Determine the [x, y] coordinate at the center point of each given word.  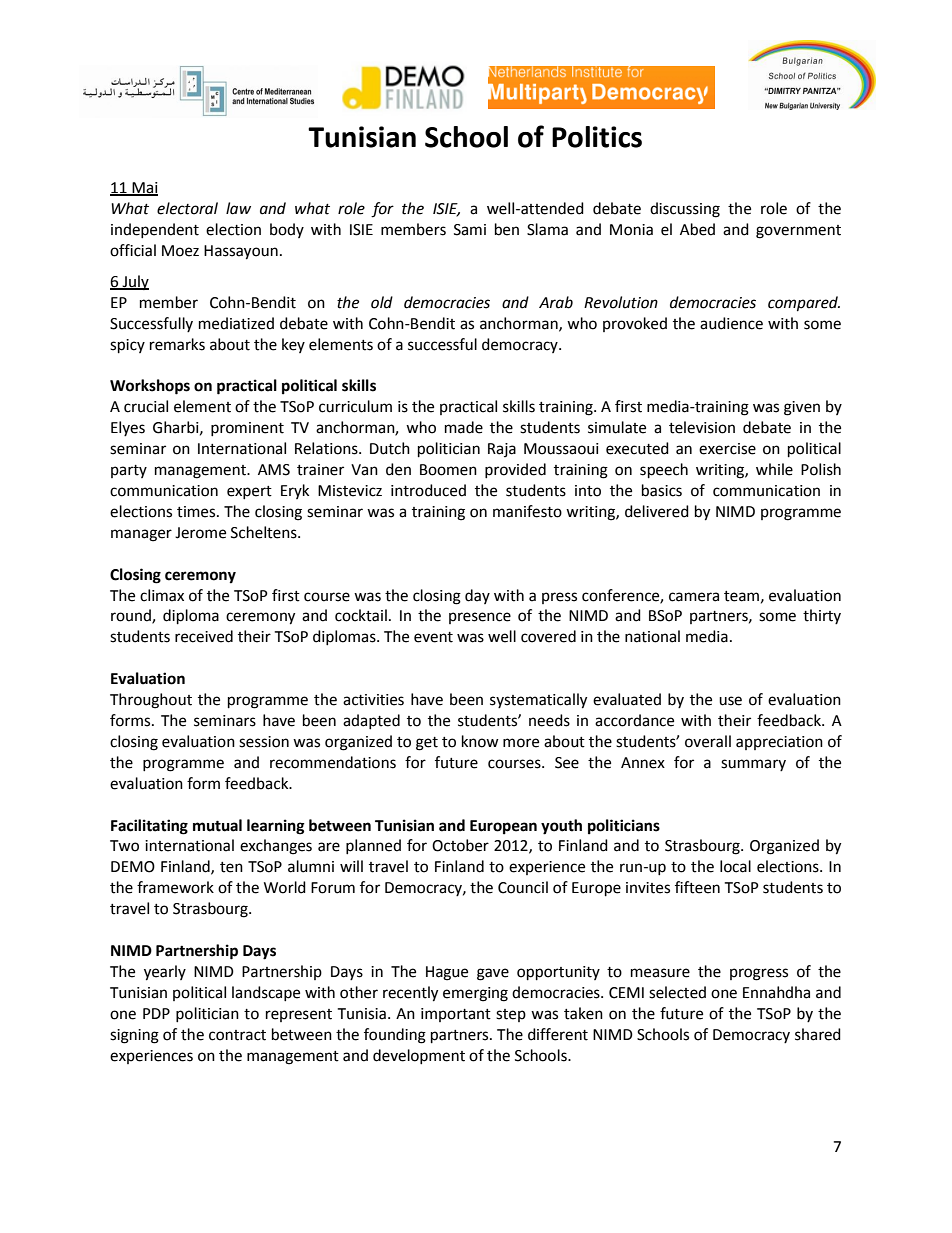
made [464, 427]
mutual [217, 825]
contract [237, 1035]
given [802, 408]
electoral [187, 208]
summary [753, 765]
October [460, 845]
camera [694, 597]
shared [818, 1034]
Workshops [150, 387]
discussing [685, 210]
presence [480, 618]
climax [162, 595]
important [456, 1015]
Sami [470, 230]
